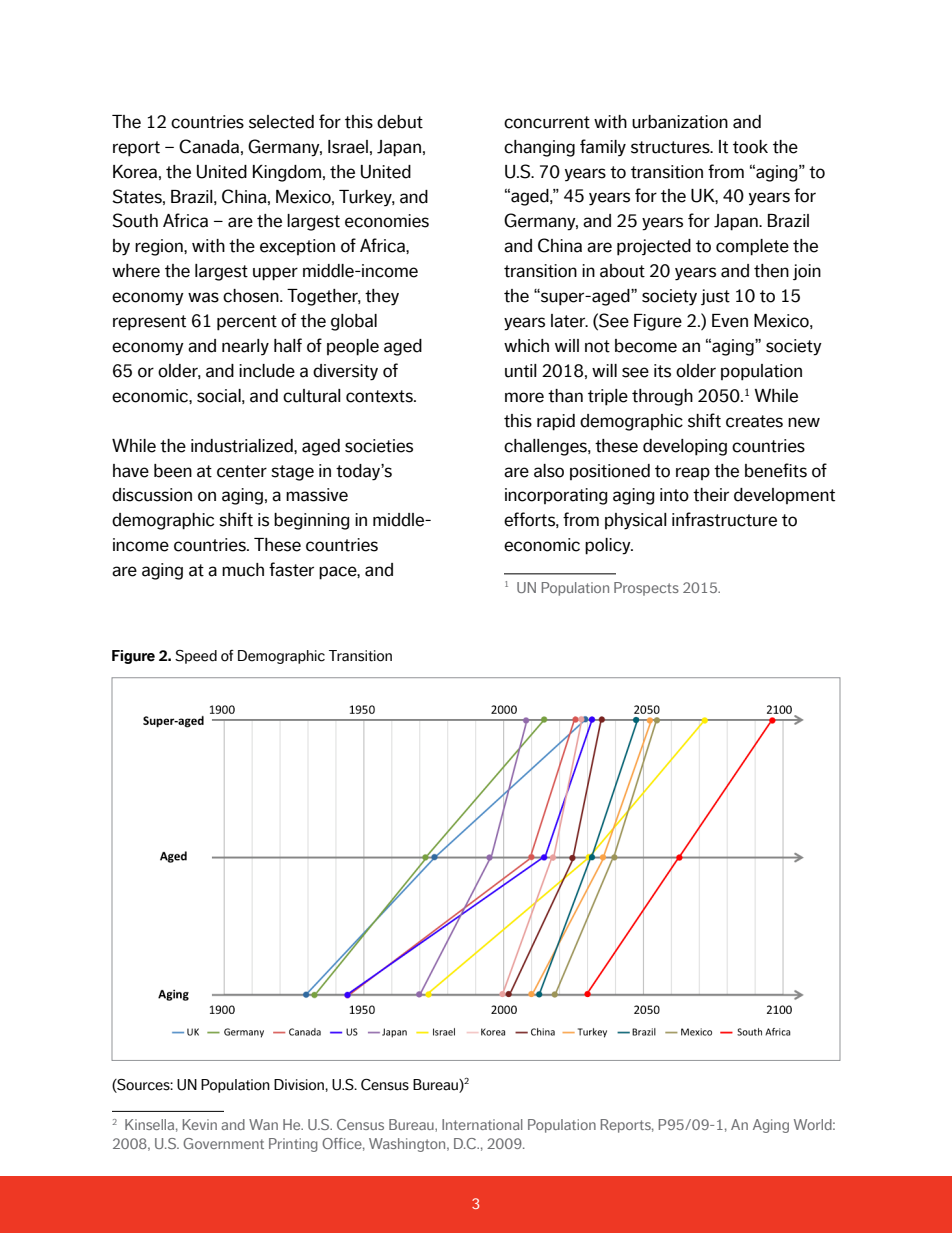 The width and height of the image is (952, 1233). What do you see at coordinates (711, 495) in the image?
I see `their` at bounding box center [711, 495].
